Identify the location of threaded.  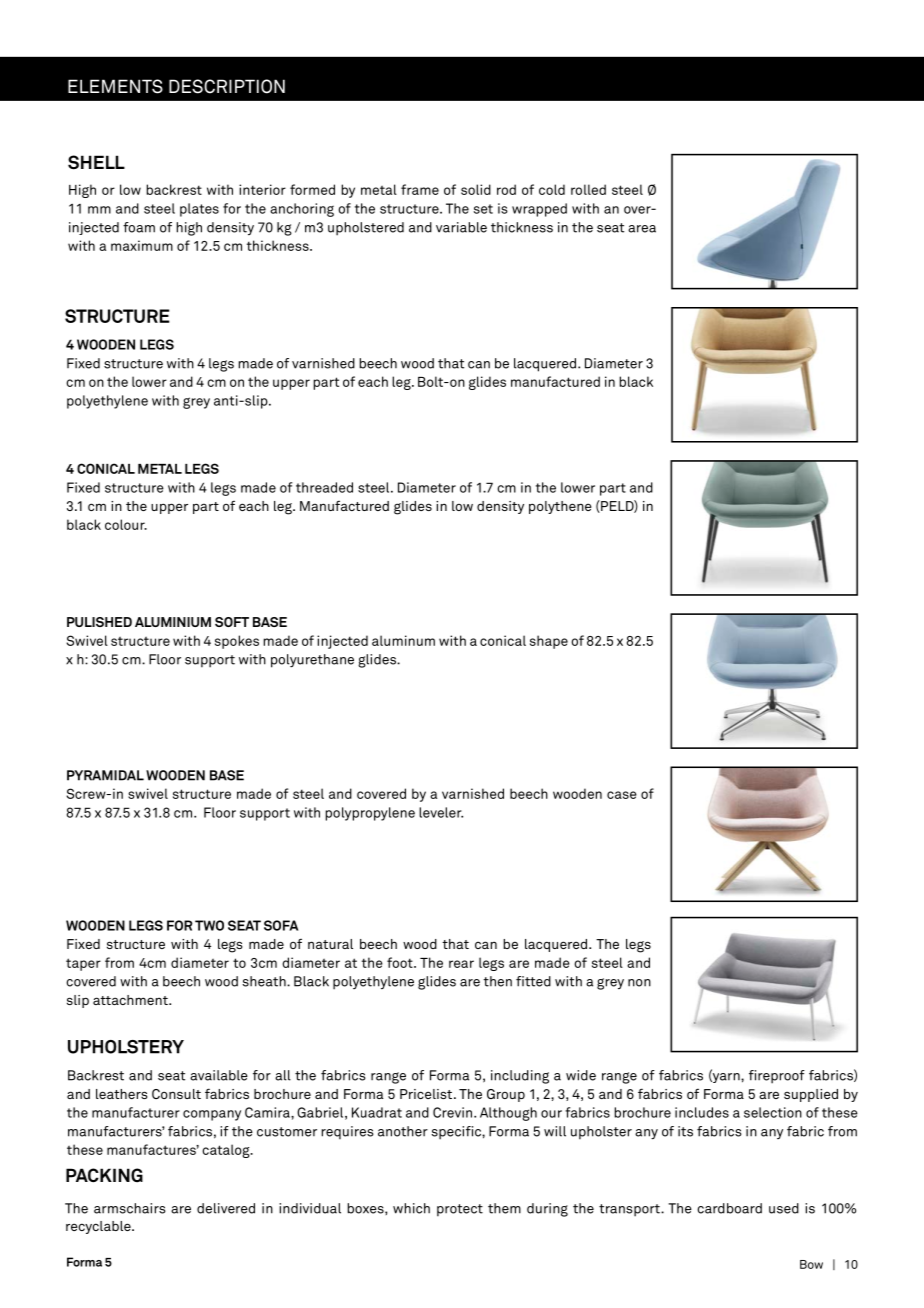
(324, 487).
